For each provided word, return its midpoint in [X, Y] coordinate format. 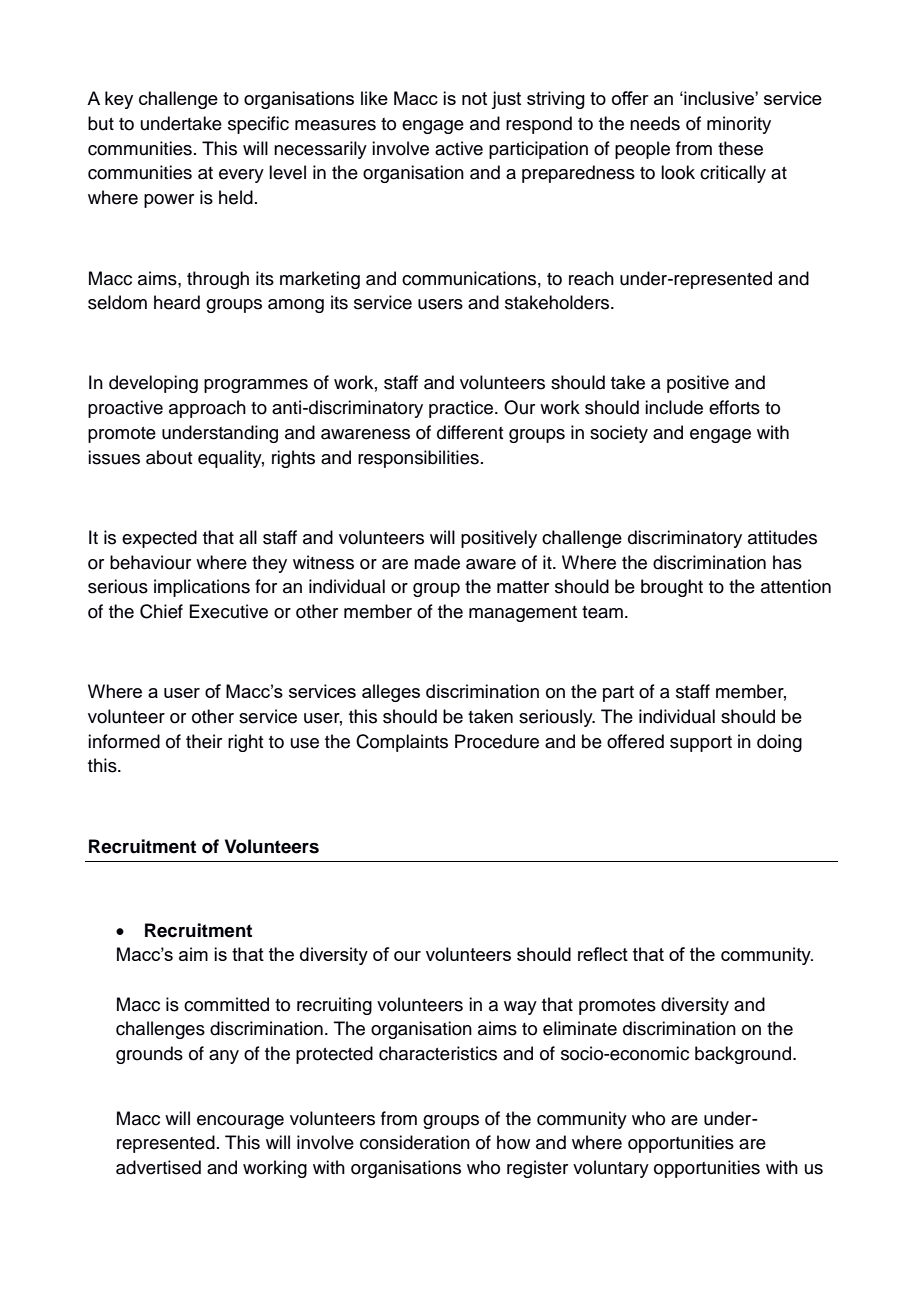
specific [258, 125]
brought [672, 588]
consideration [415, 1142]
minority [739, 125]
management [523, 614]
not [474, 98]
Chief [161, 611]
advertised [158, 1167]
